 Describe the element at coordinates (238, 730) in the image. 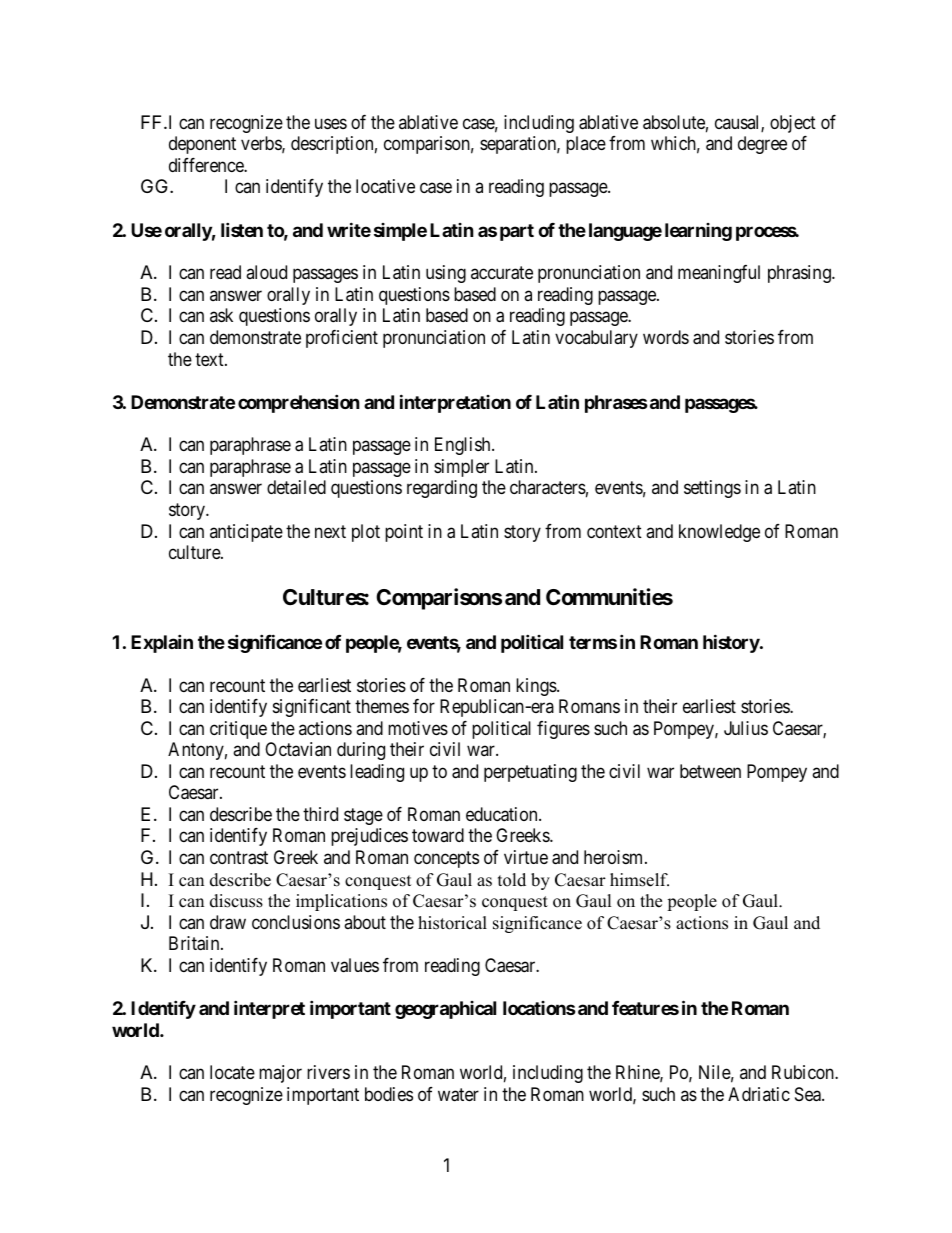

I see `critique` at that location.
